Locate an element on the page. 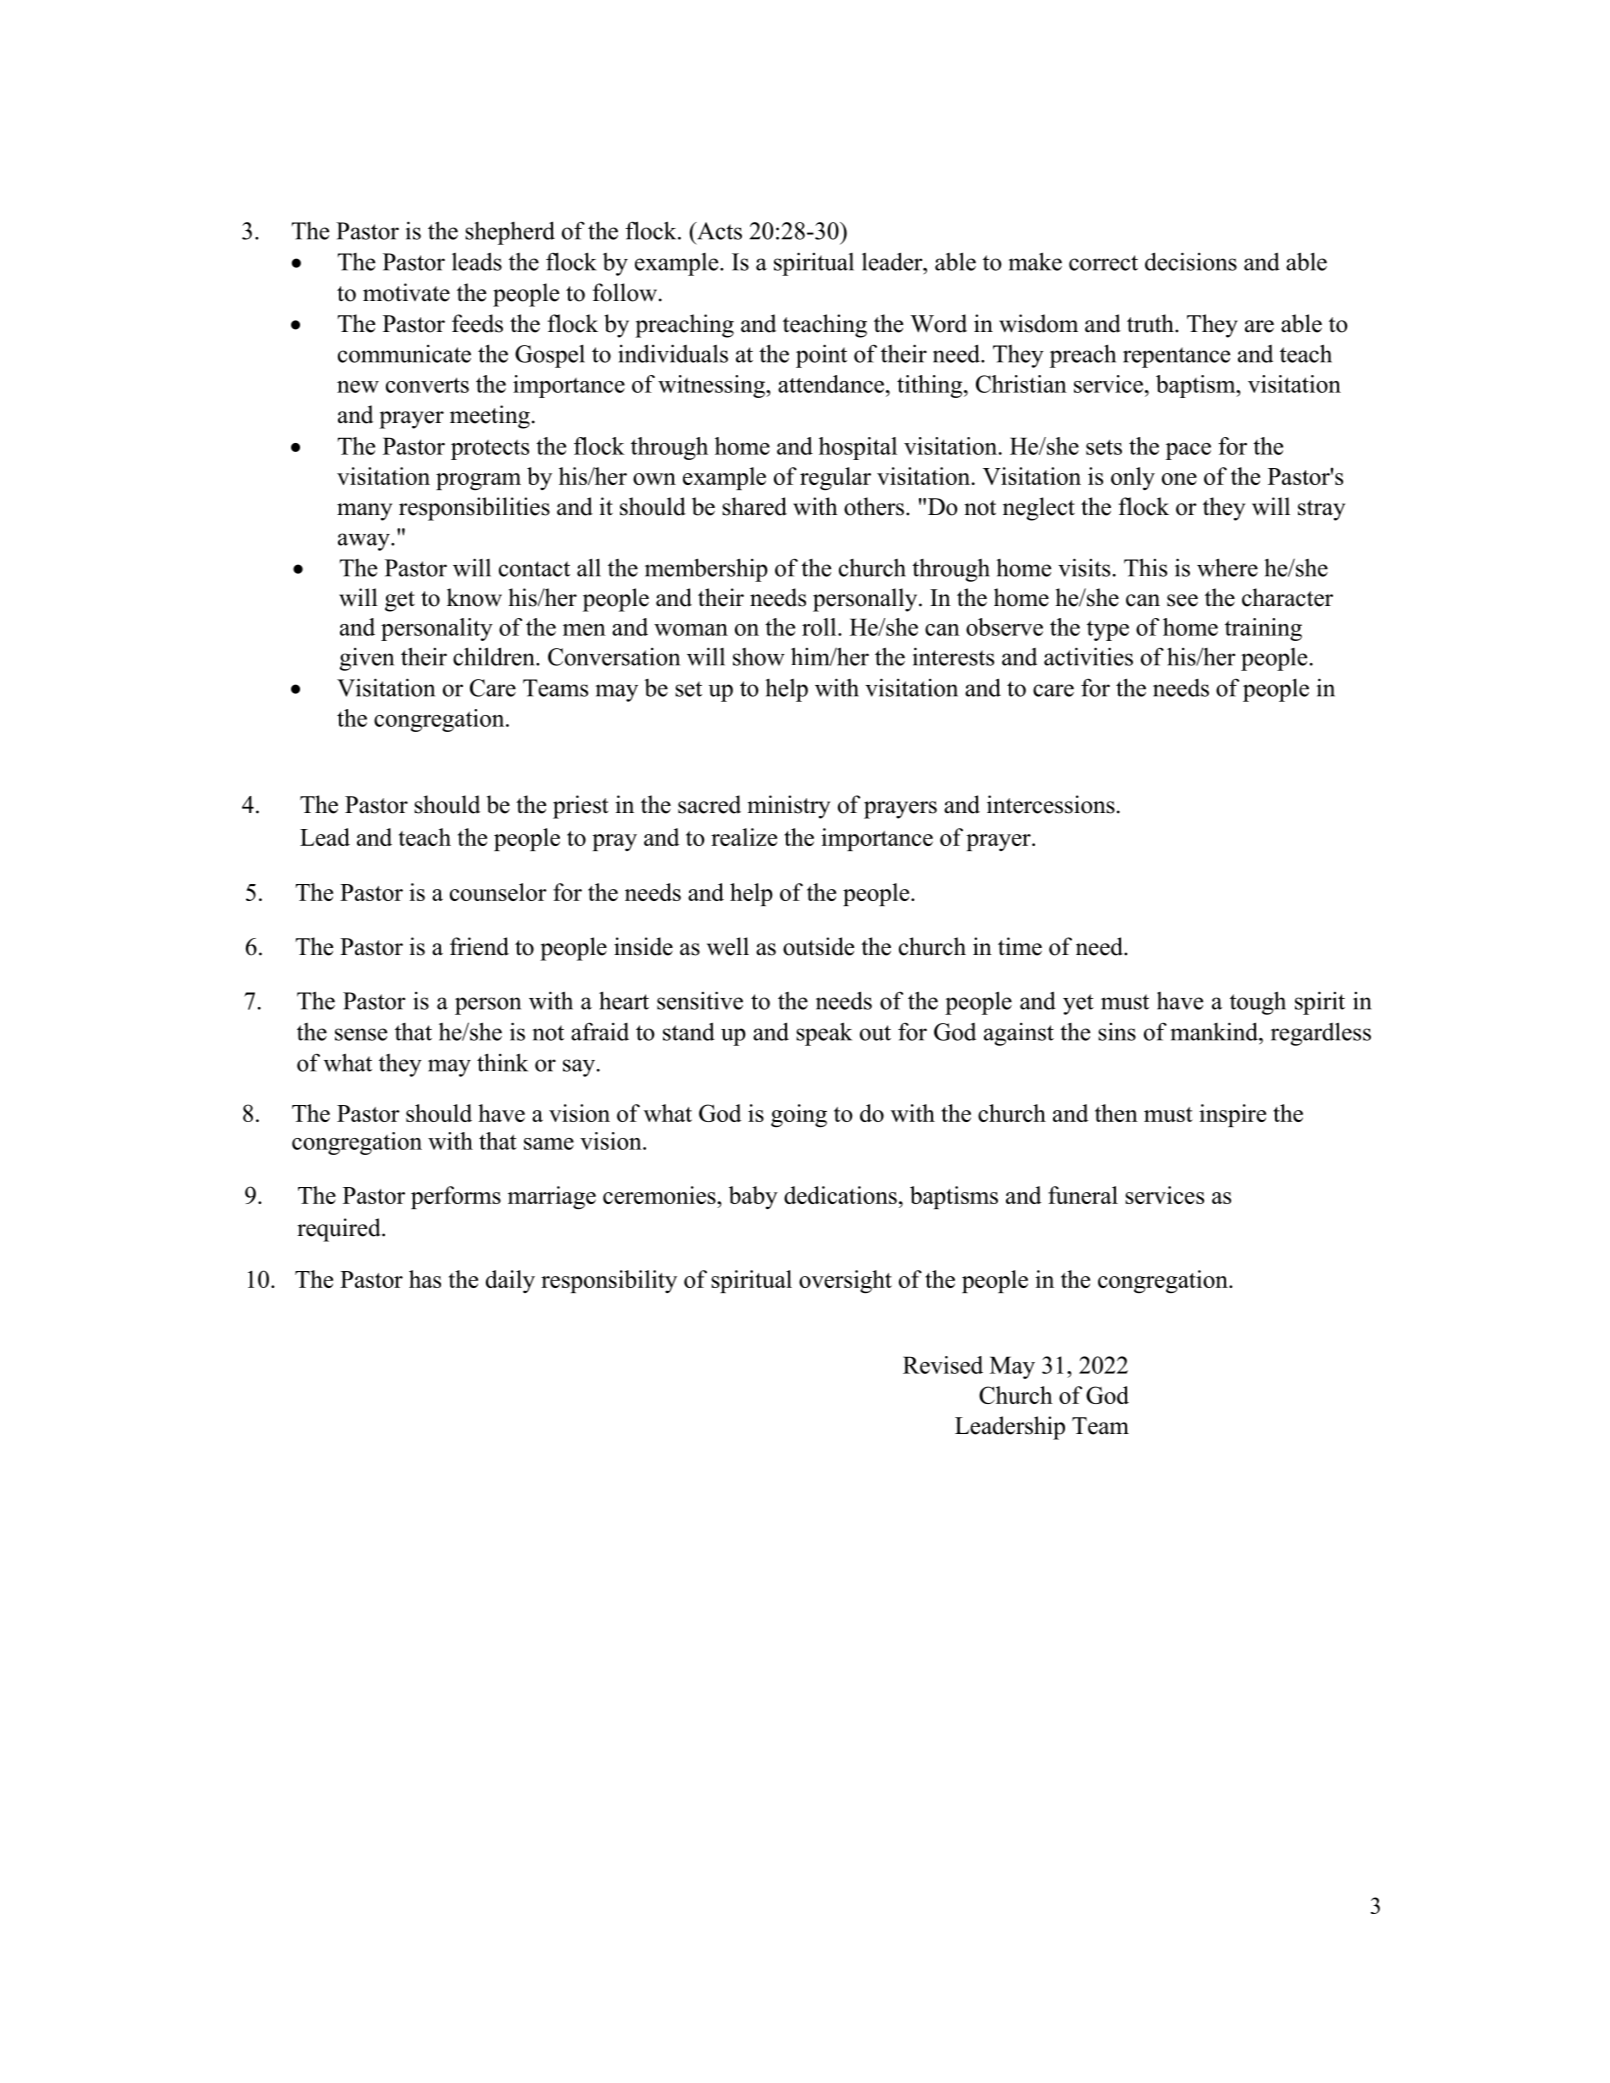 Image resolution: width=1610 pixels, height=2083 pixels. motivate is located at coordinates (406, 292).
